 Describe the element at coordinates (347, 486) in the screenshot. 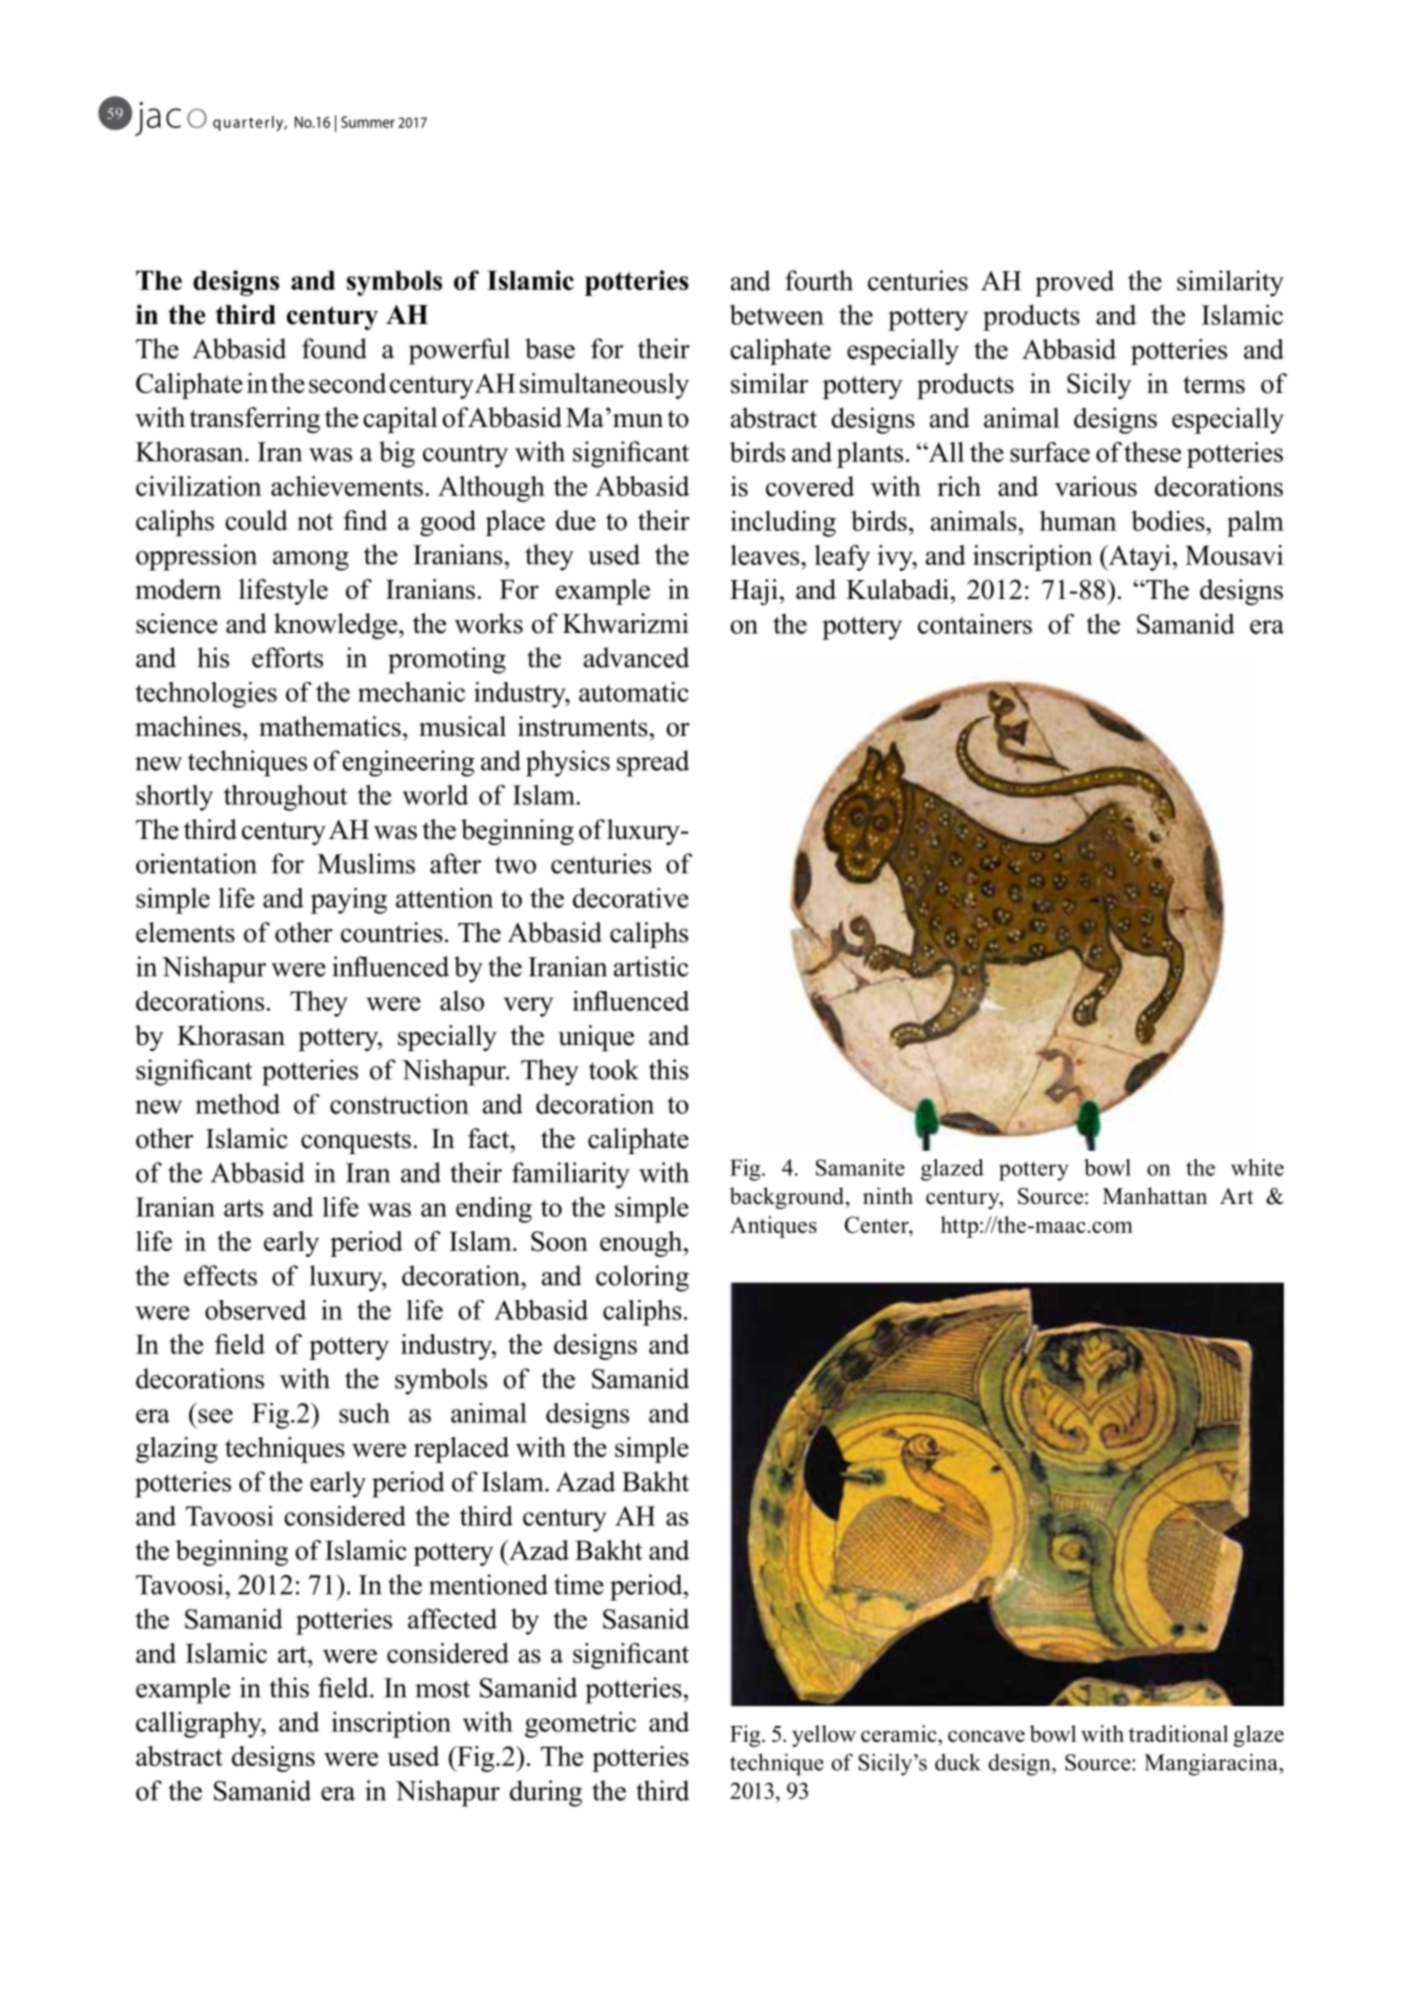

I see `achievements` at that location.
